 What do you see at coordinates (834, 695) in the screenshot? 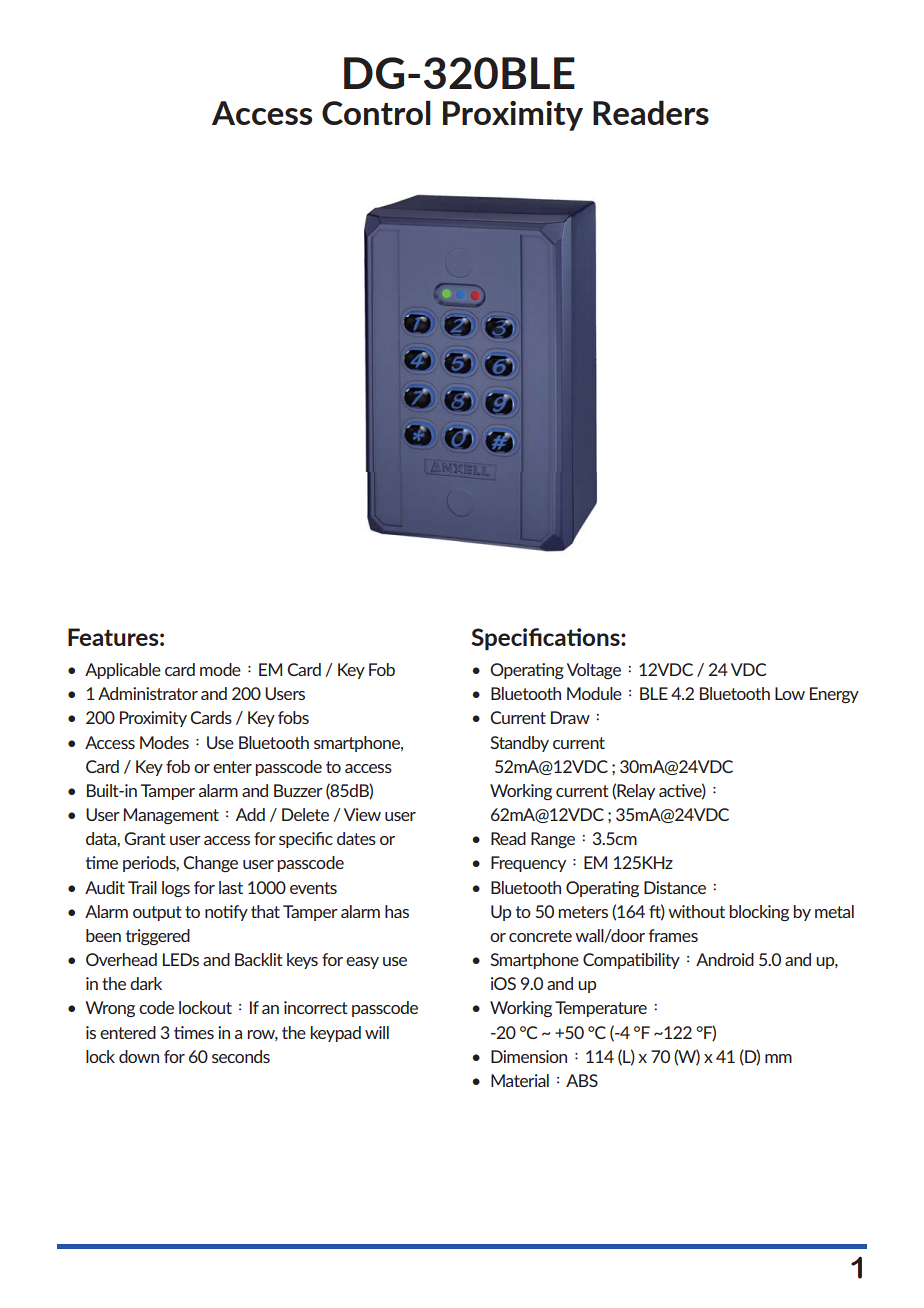
I see `Energy` at bounding box center [834, 695].
